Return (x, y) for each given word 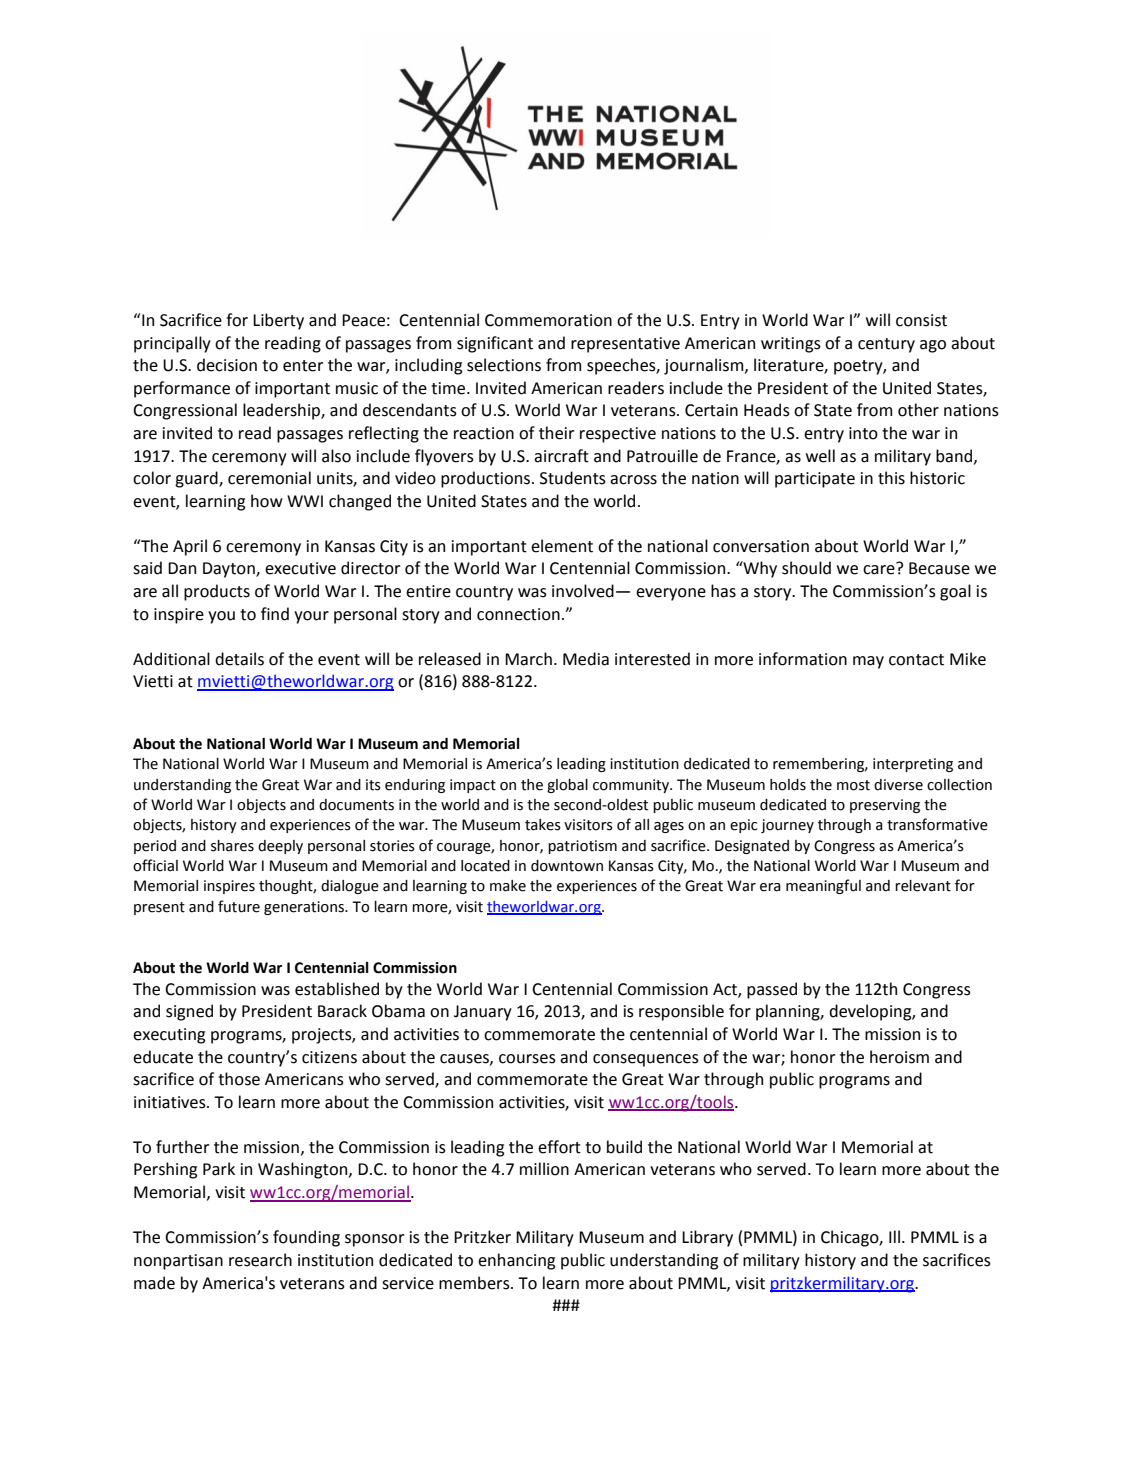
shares (232, 846)
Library (707, 1238)
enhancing (516, 1261)
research (260, 1260)
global (567, 786)
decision (227, 365)
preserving (885, 806)
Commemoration (548, 320)
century (886, 345)
